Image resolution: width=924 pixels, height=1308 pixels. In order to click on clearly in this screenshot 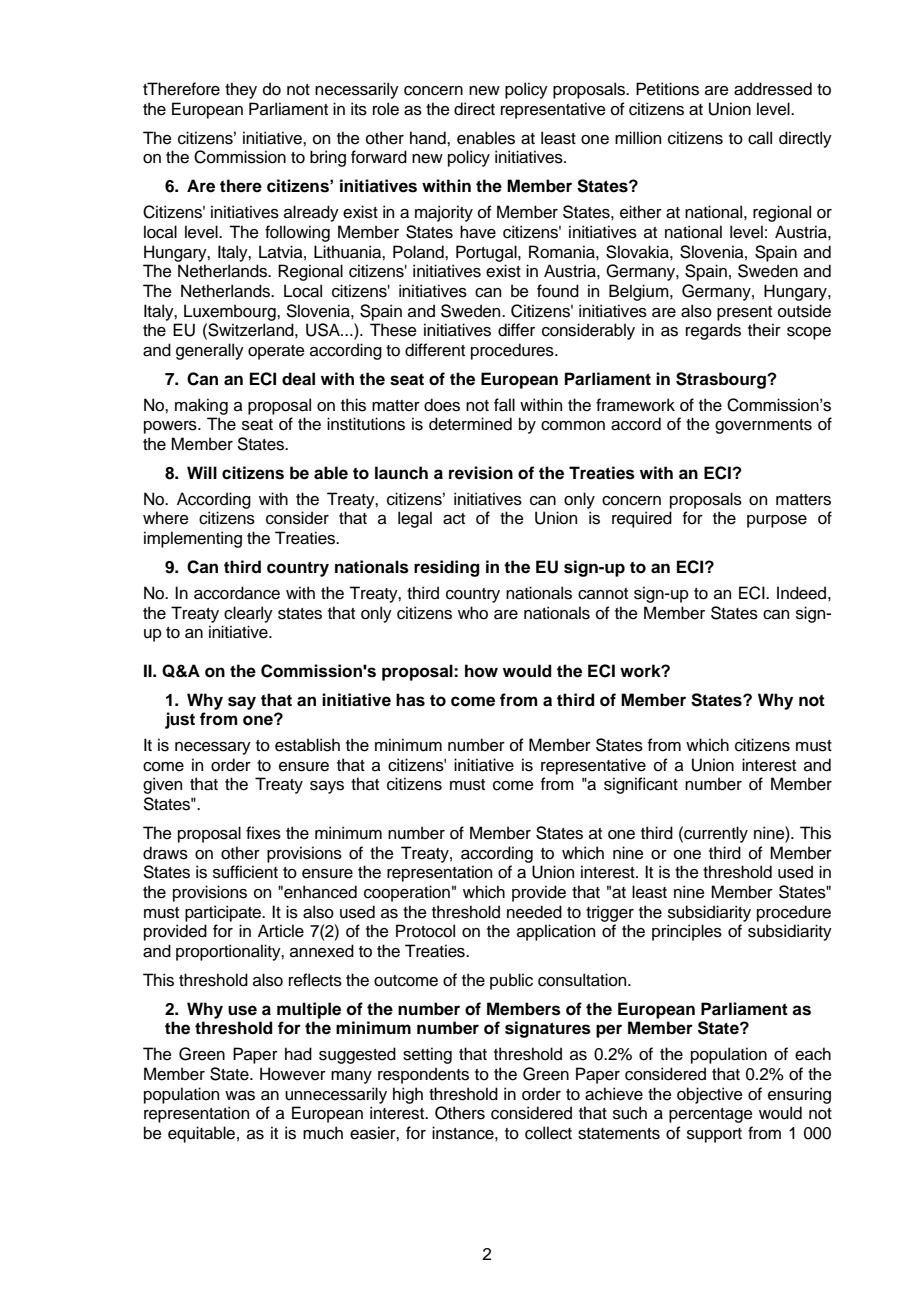, I will do `click(248, 614)`.
